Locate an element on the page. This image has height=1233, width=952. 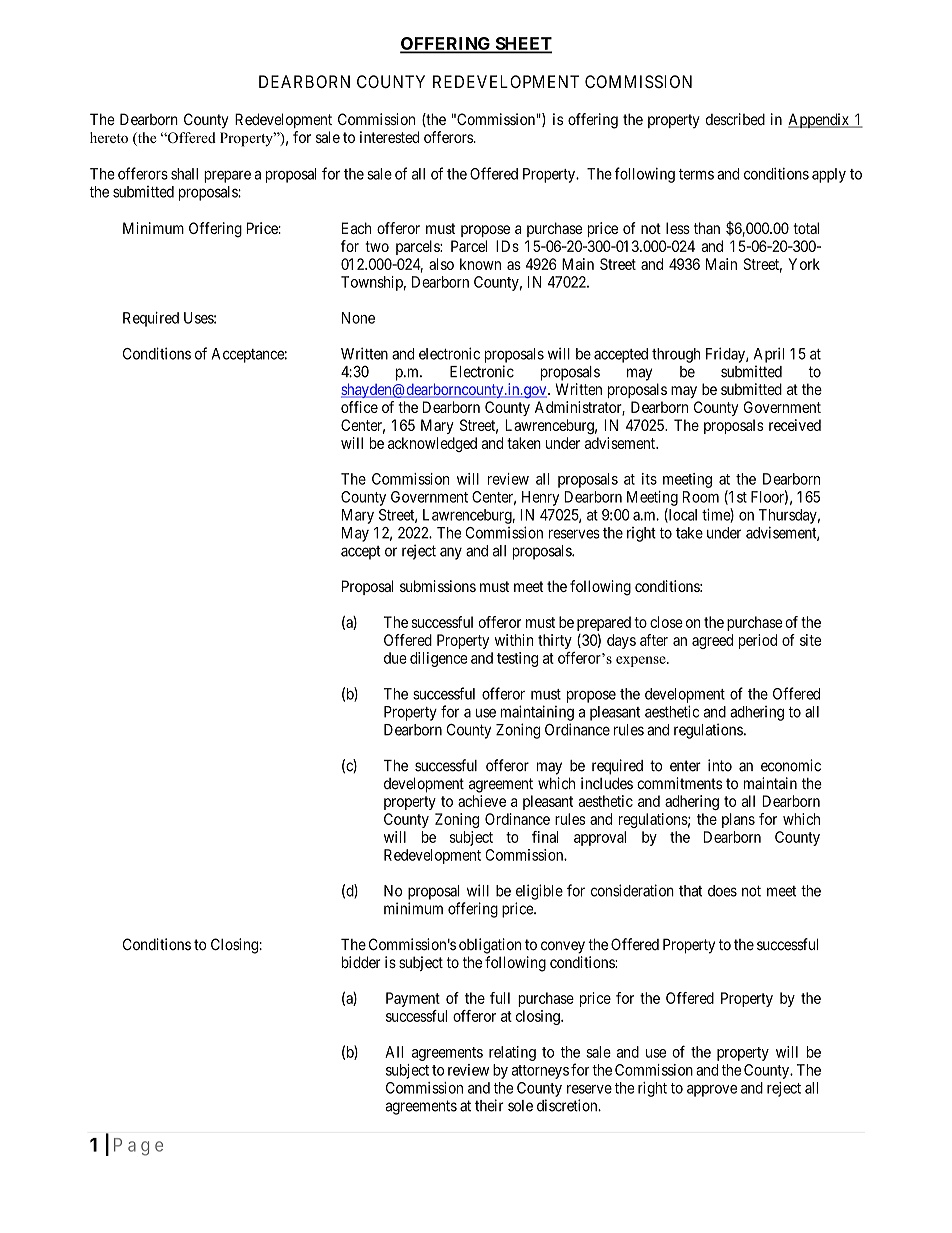
approve is located at coordinates (712, 1091).
